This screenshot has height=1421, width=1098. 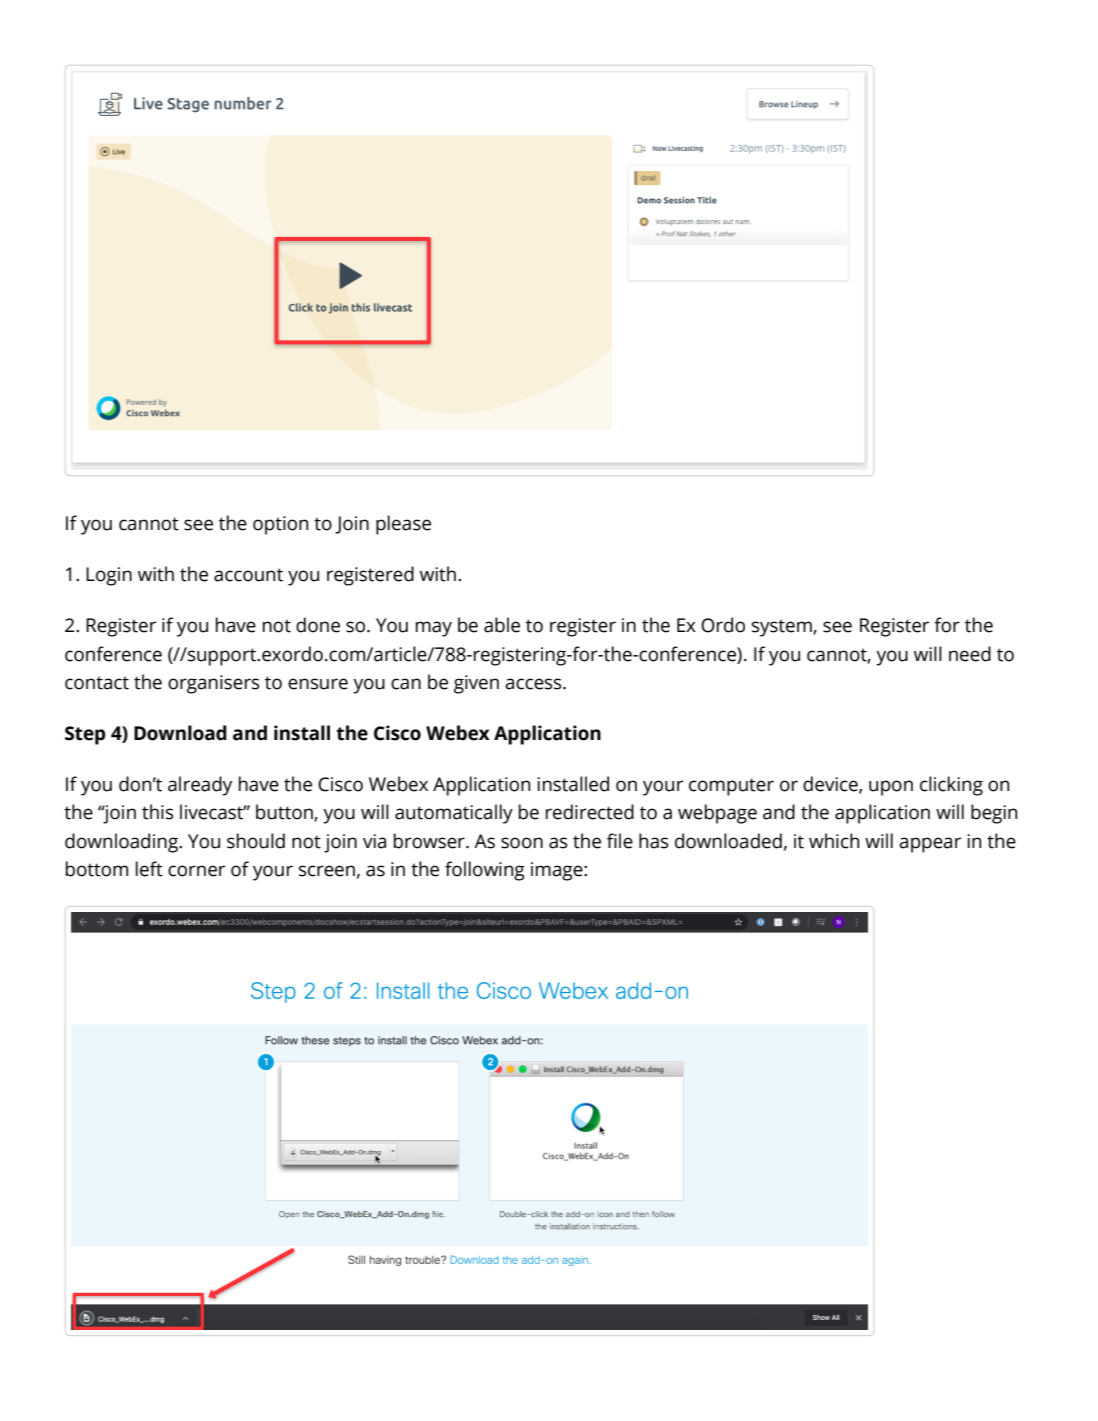 What do you see at coordinates (502, 625) in the screenshot?
I see `able` at bounding box center [502, 625].
